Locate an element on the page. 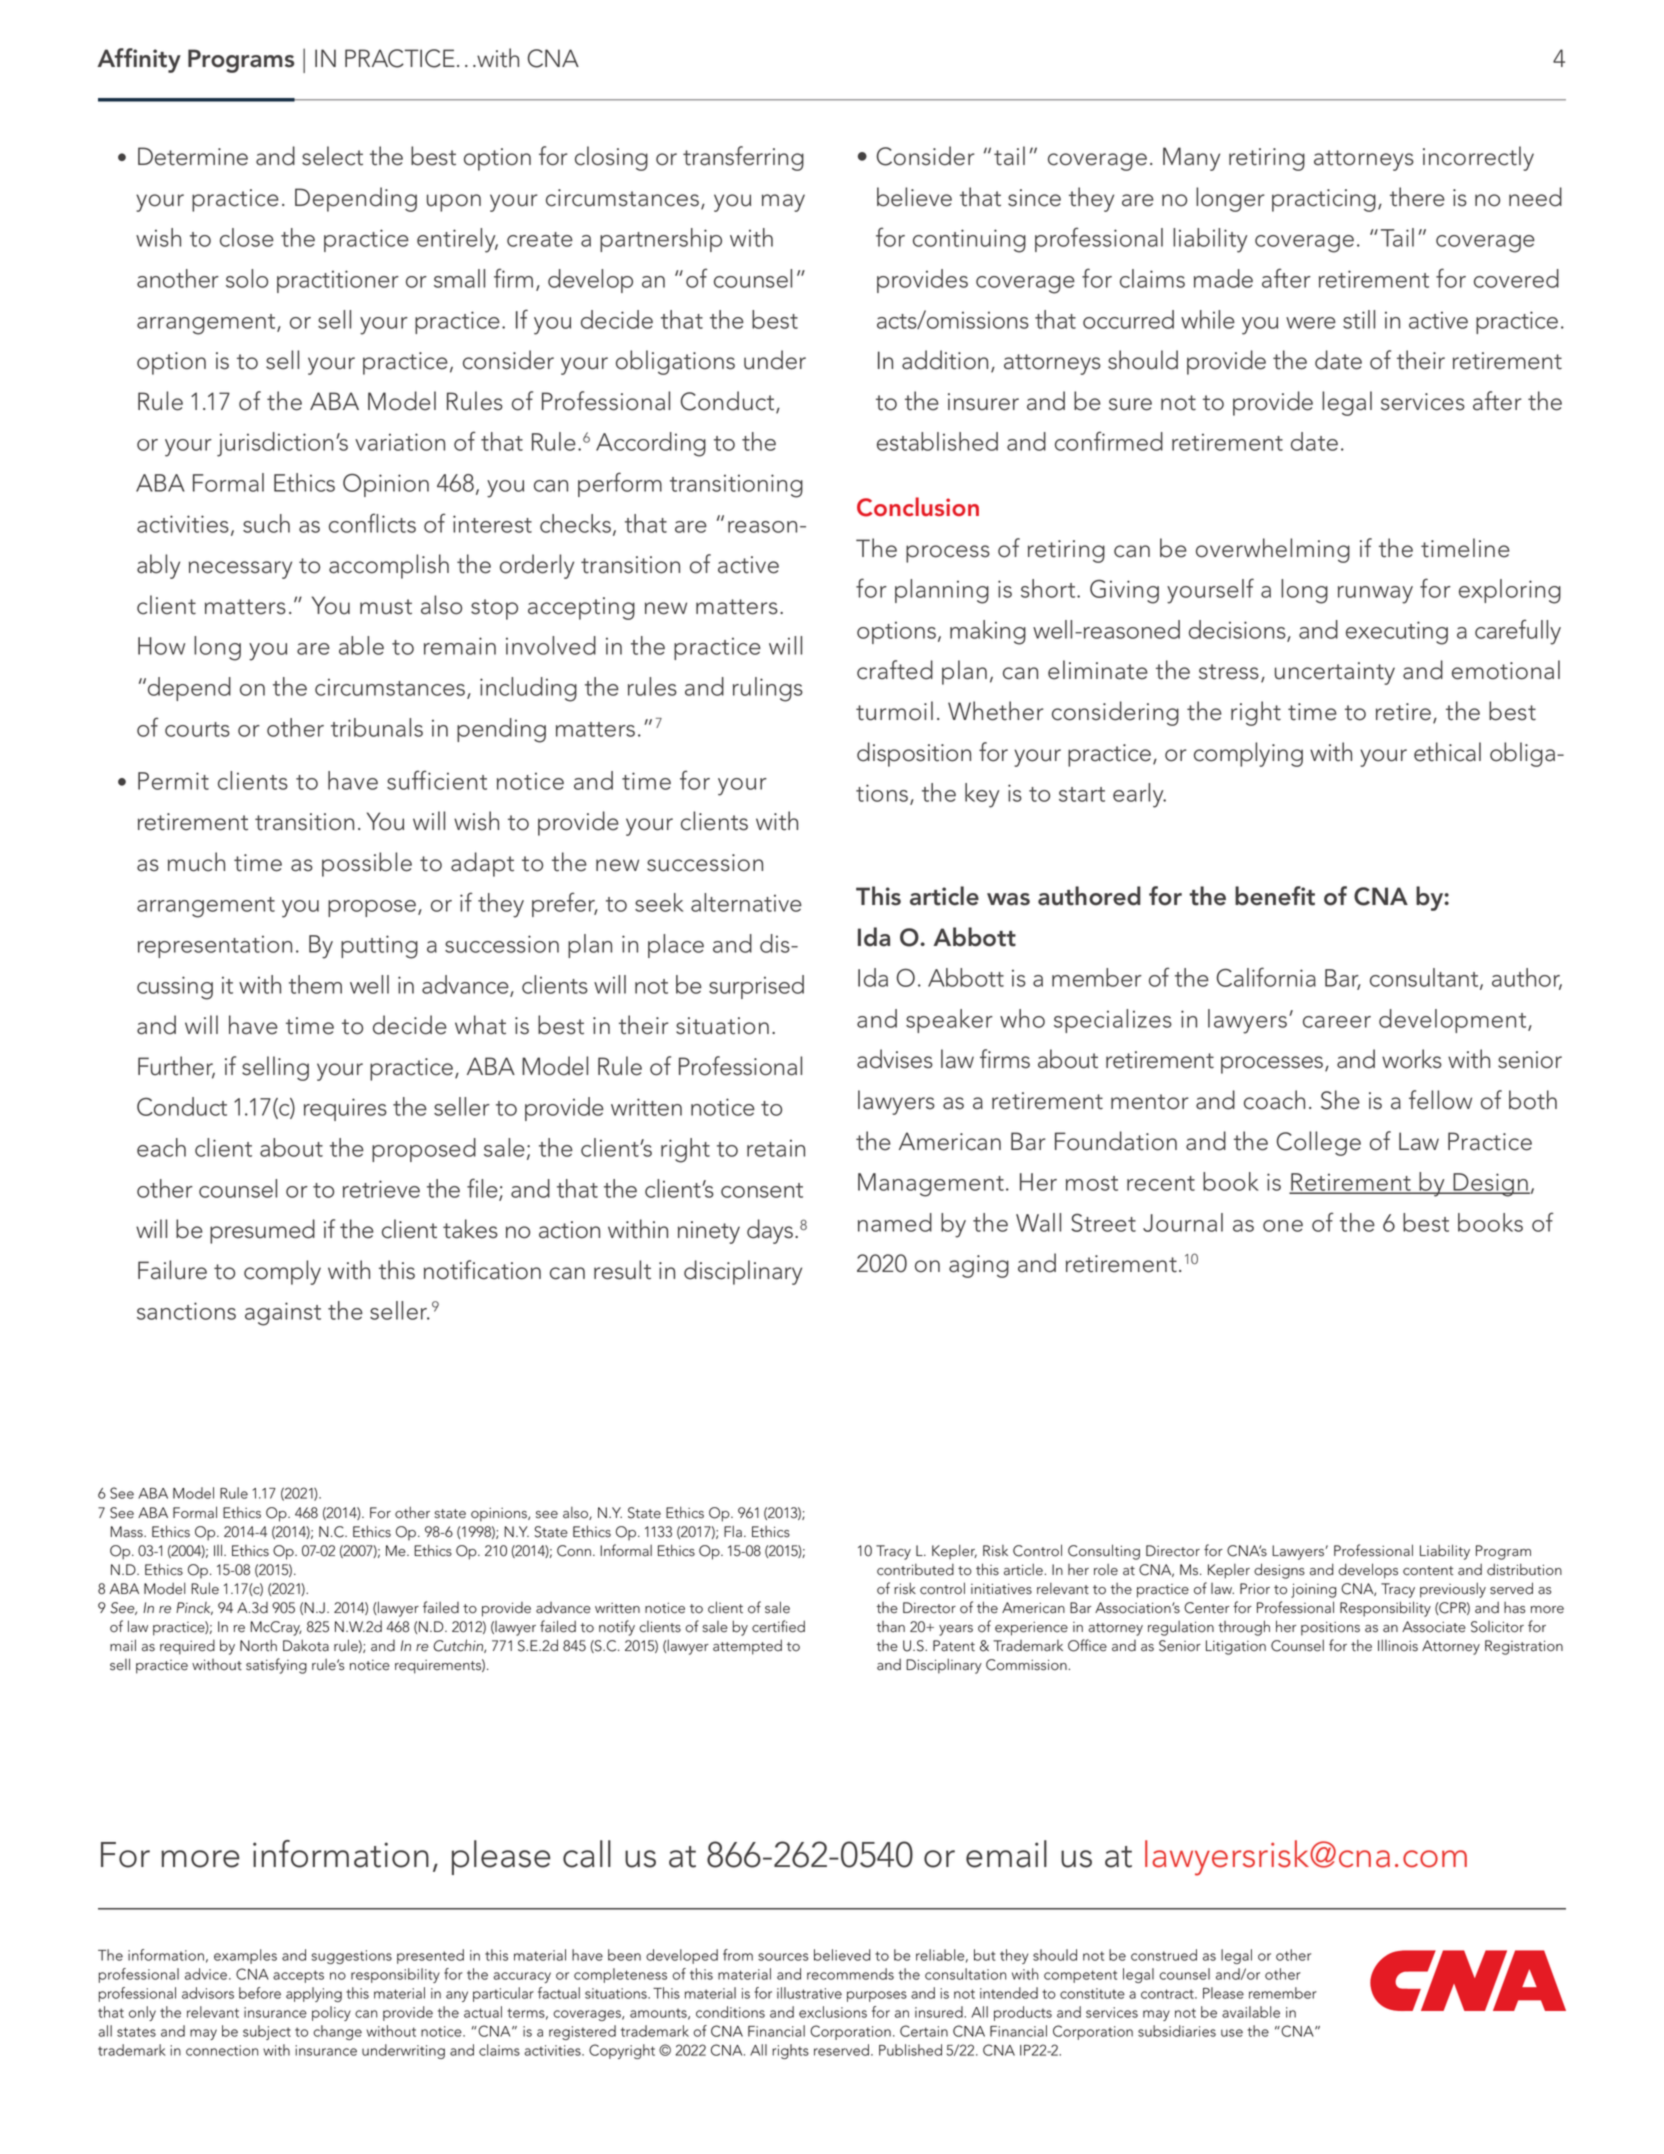  there is located at coordinates (1417, 197).
